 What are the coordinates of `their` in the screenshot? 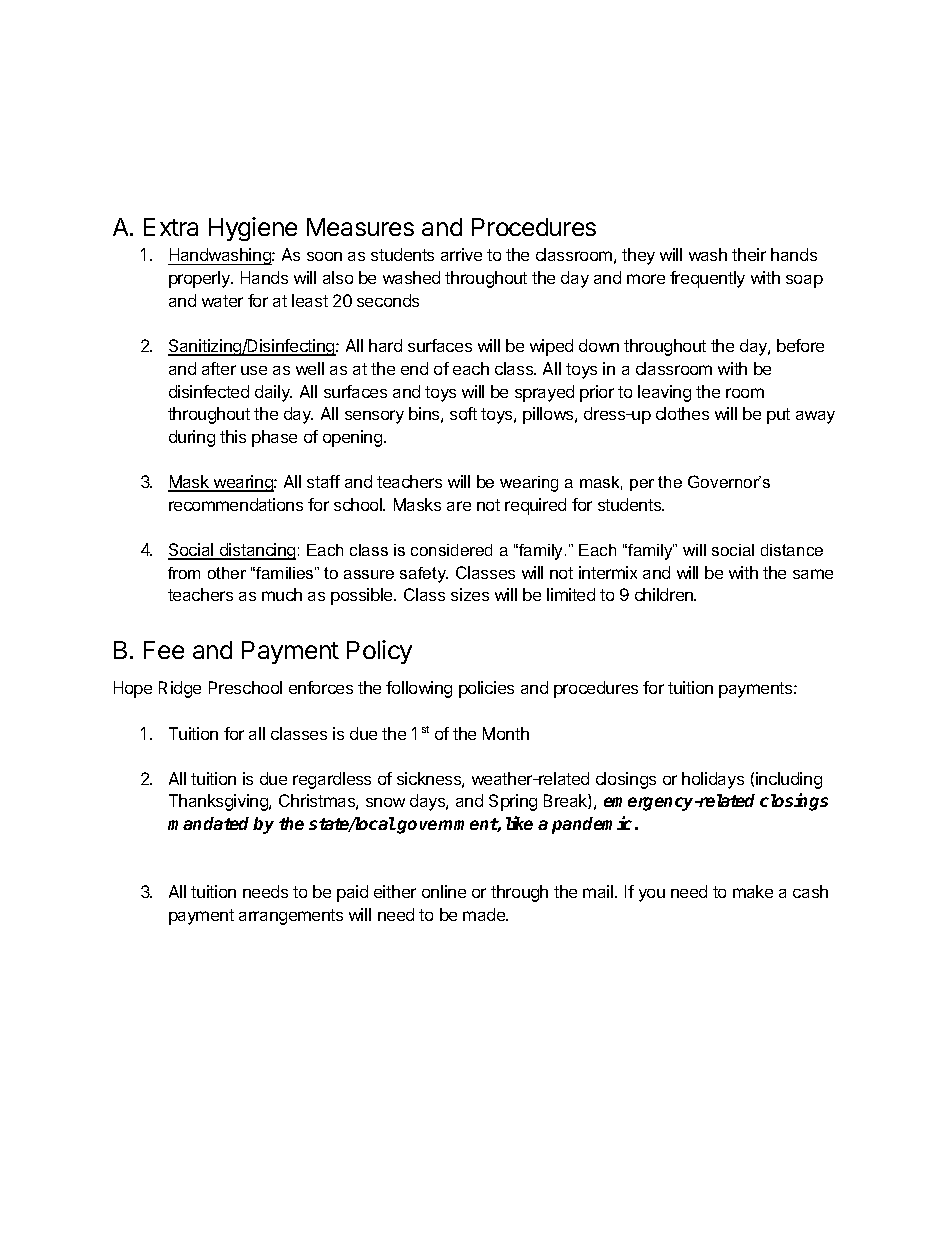 It's located at (749, 254).
